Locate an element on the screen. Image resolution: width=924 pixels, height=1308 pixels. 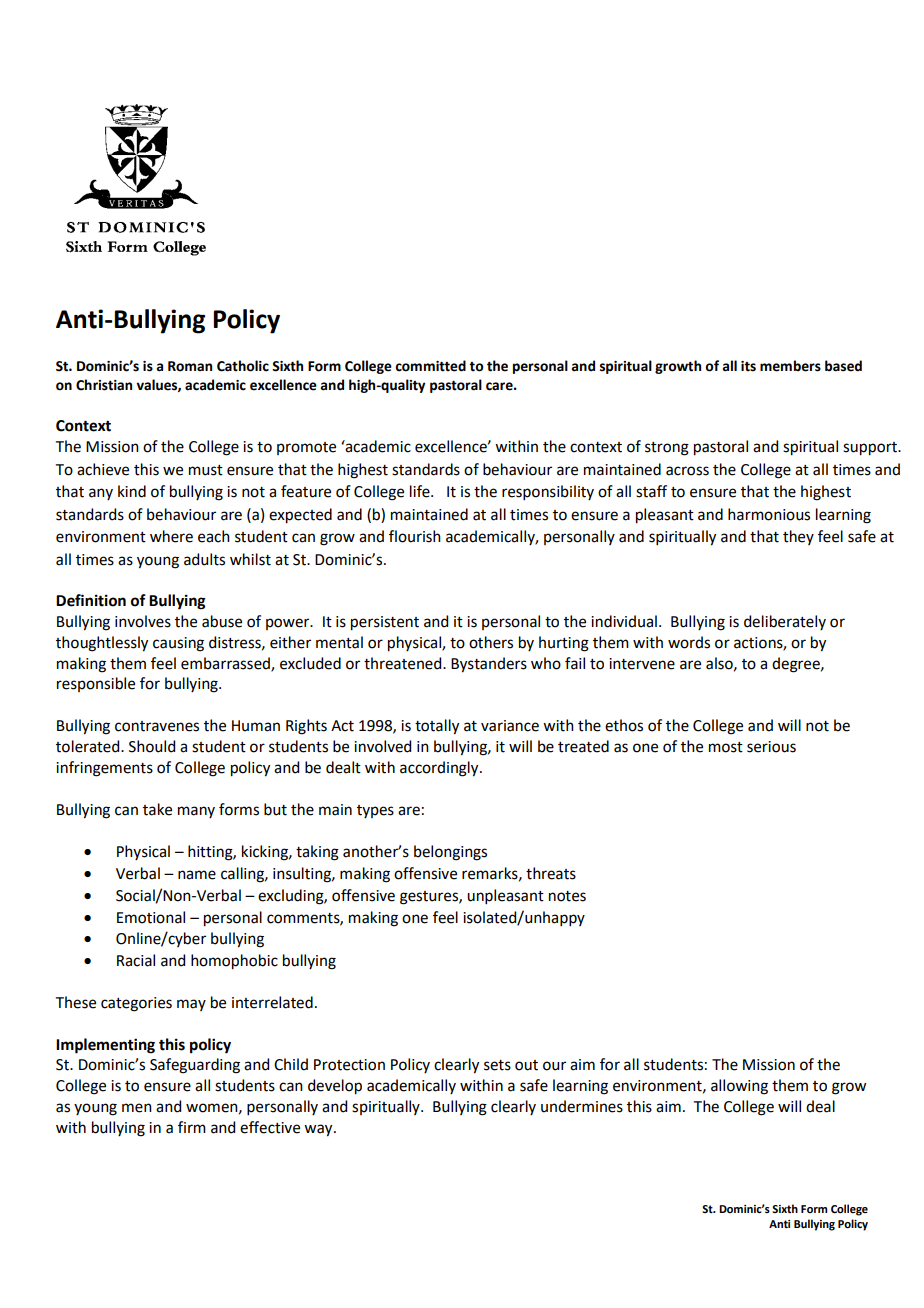
members is located at coordinates (790, 366).
